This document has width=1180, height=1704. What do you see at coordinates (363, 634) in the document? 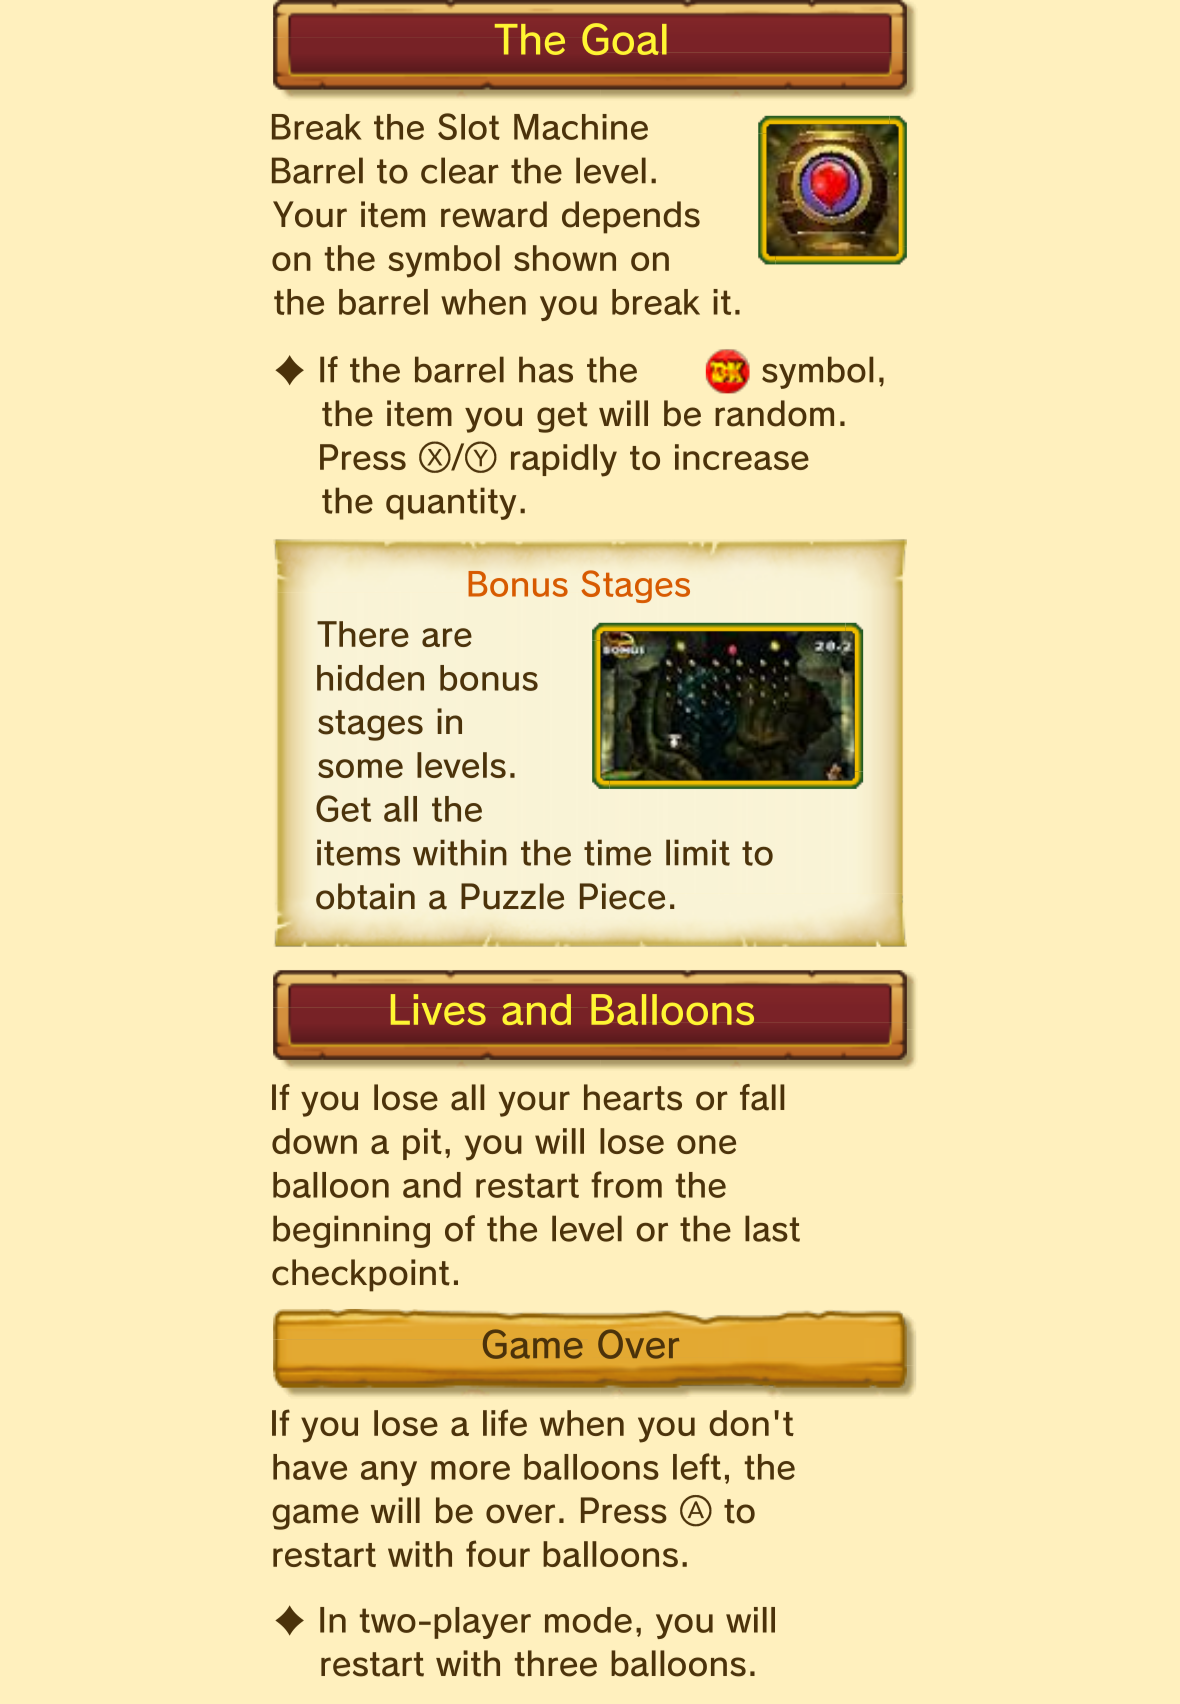
I see `There` at bounding box center [363, 634].
